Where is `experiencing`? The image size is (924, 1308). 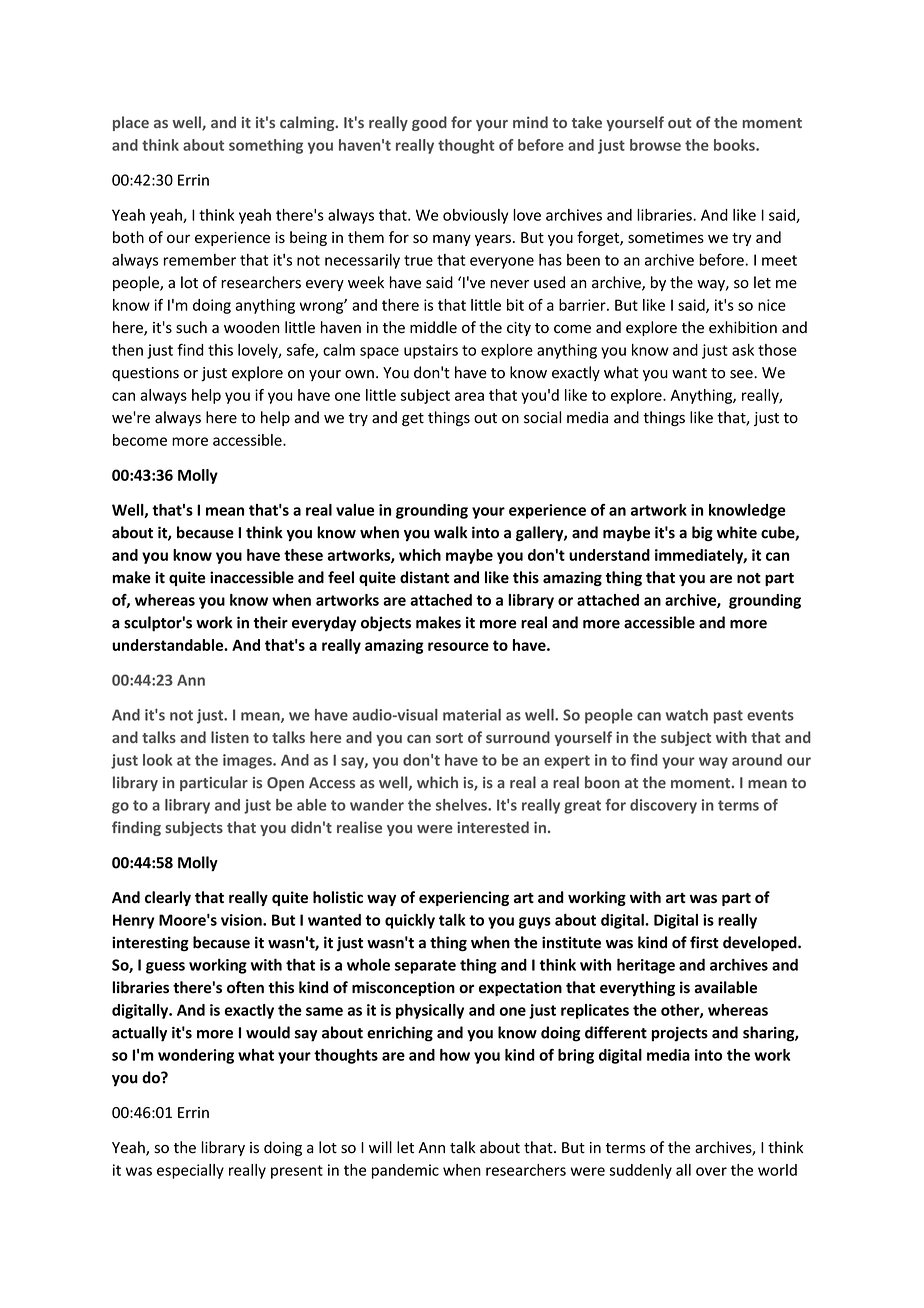
experiencing is located at coordinates (464, 898).
